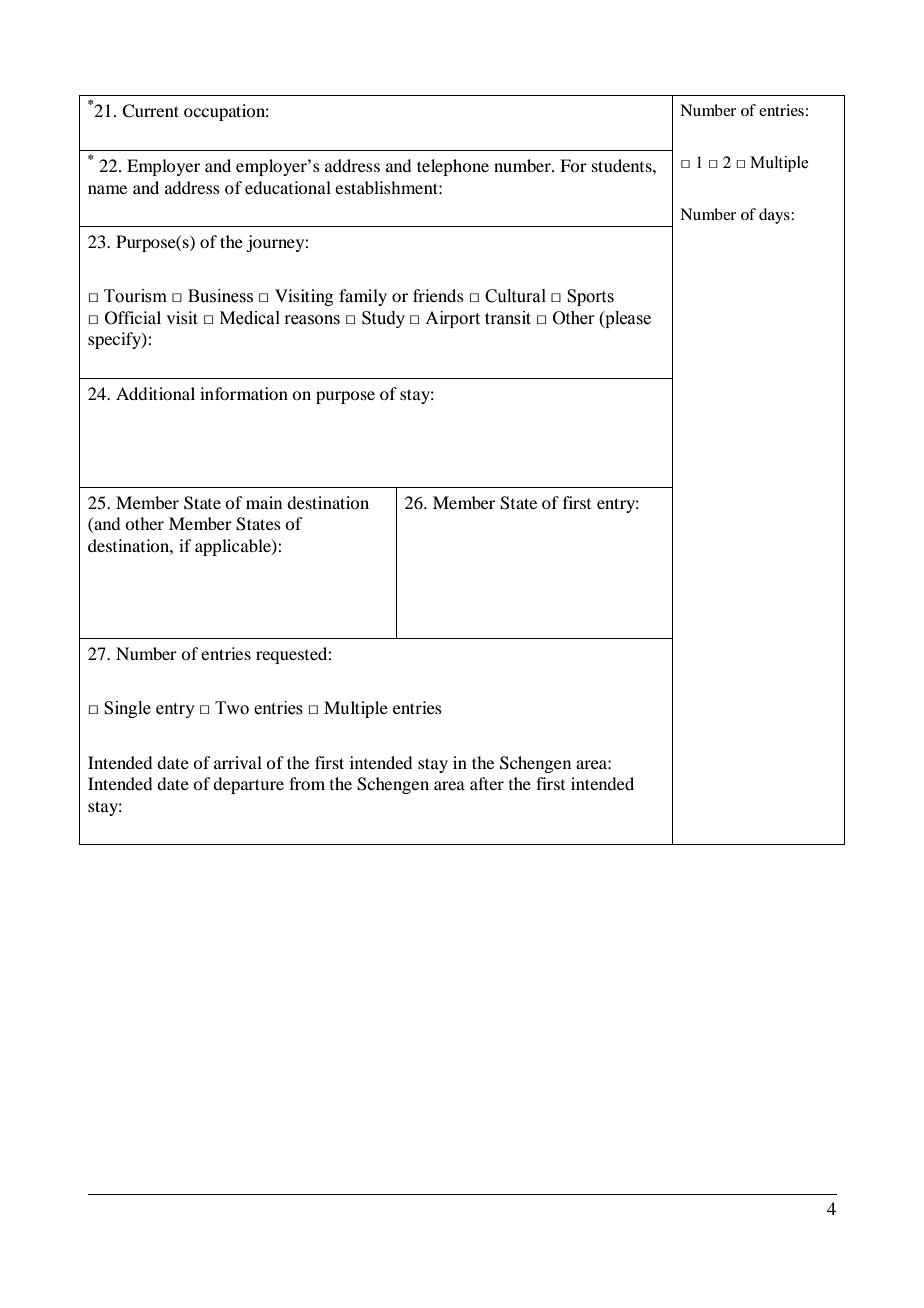 This document has width=924, height=1308. I want to click on arrival, so click(238, 762).
